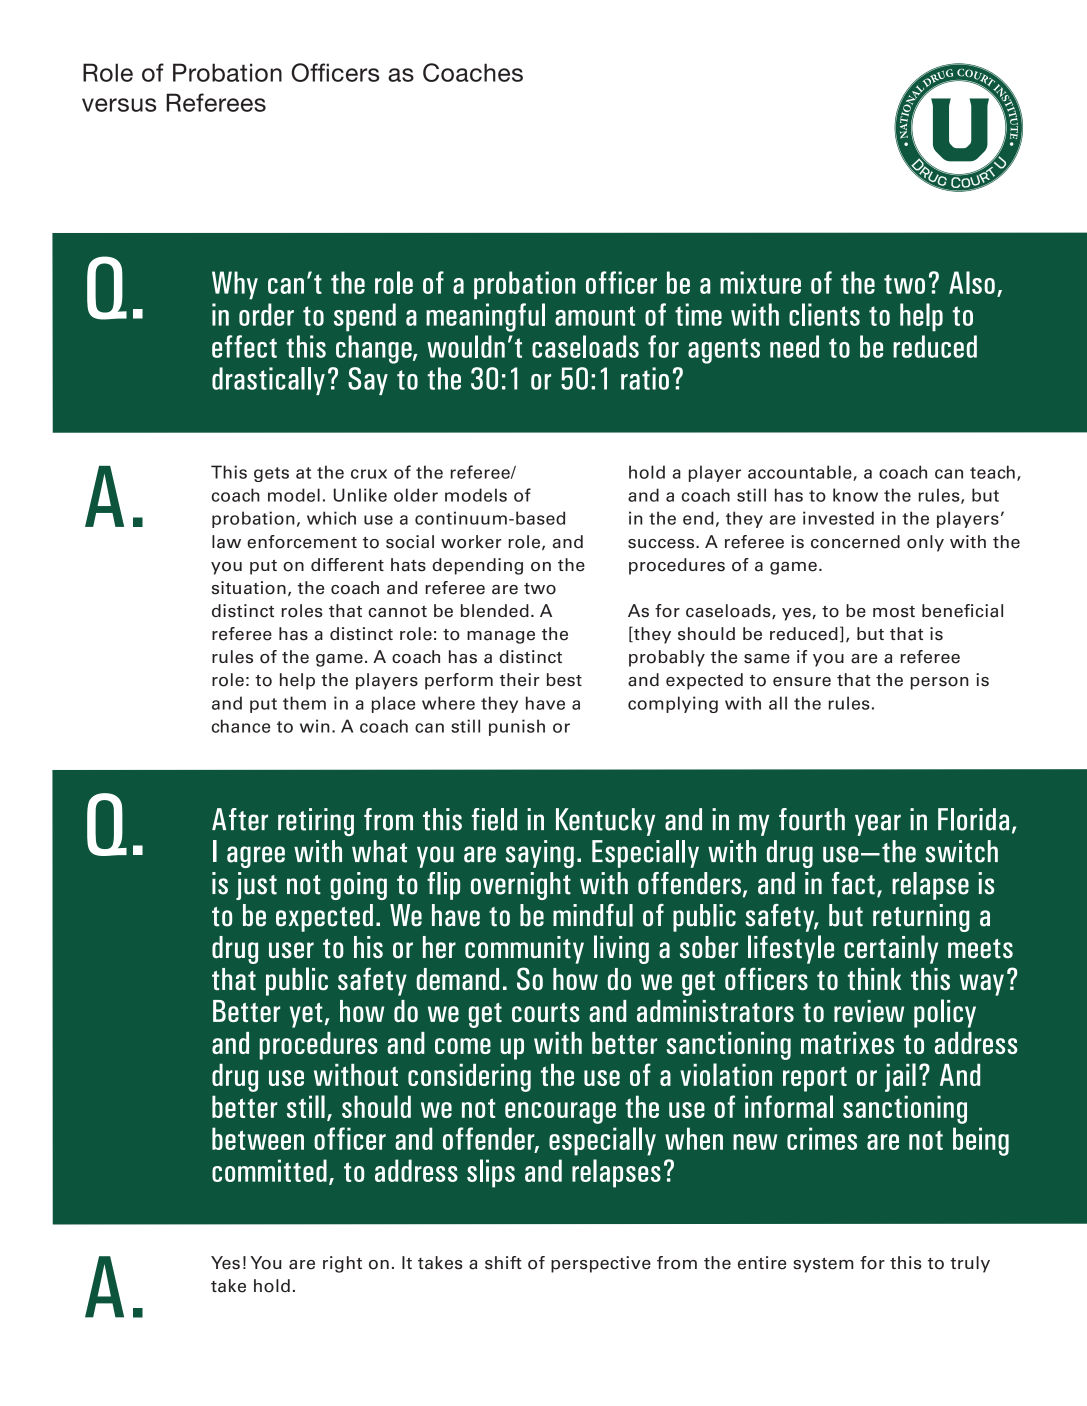 The image size is (1087, 1406). I want to click on amount, so click(595, 316).
